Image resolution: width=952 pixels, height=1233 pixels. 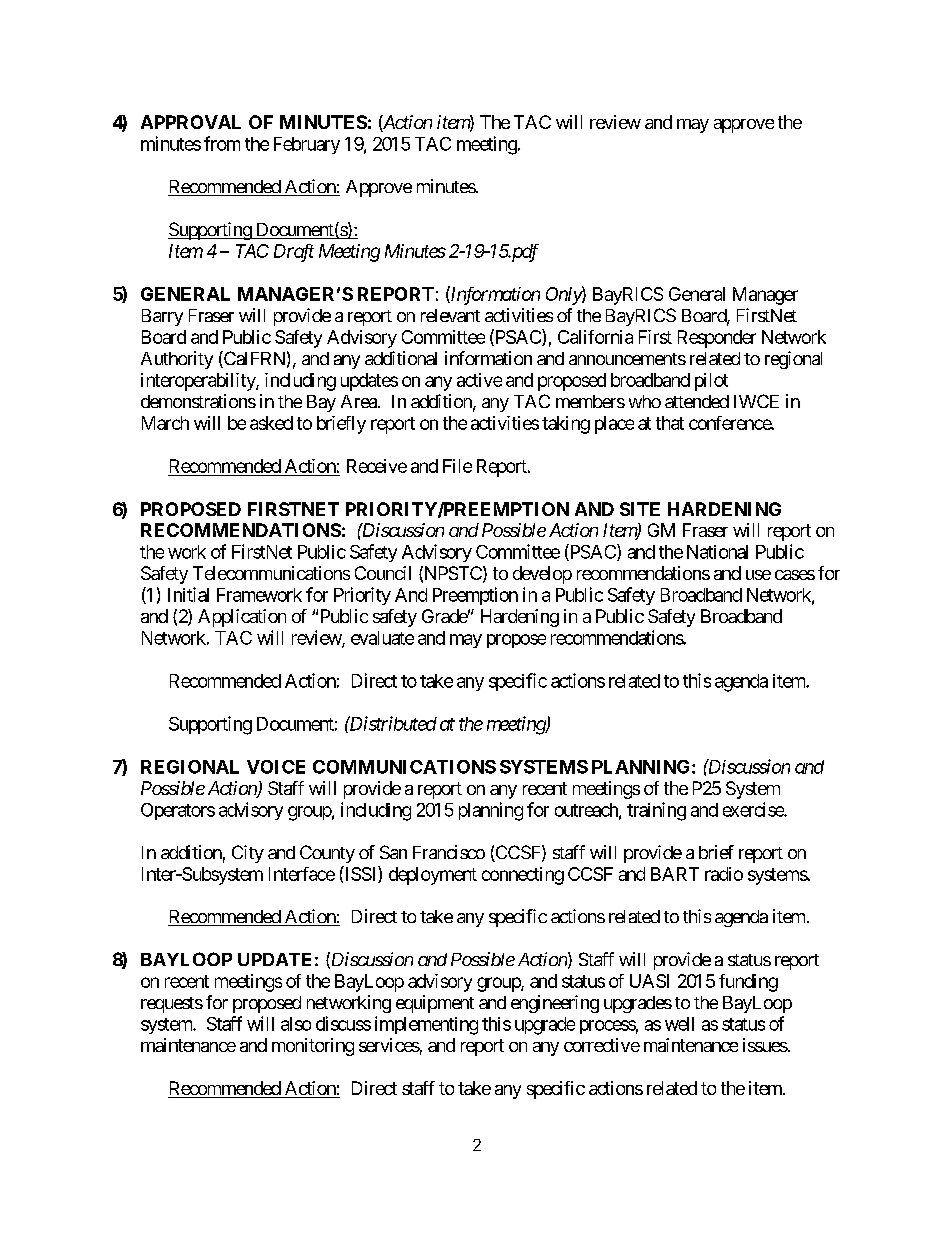 I want to click on Responder, so click(x=717, y=339).
